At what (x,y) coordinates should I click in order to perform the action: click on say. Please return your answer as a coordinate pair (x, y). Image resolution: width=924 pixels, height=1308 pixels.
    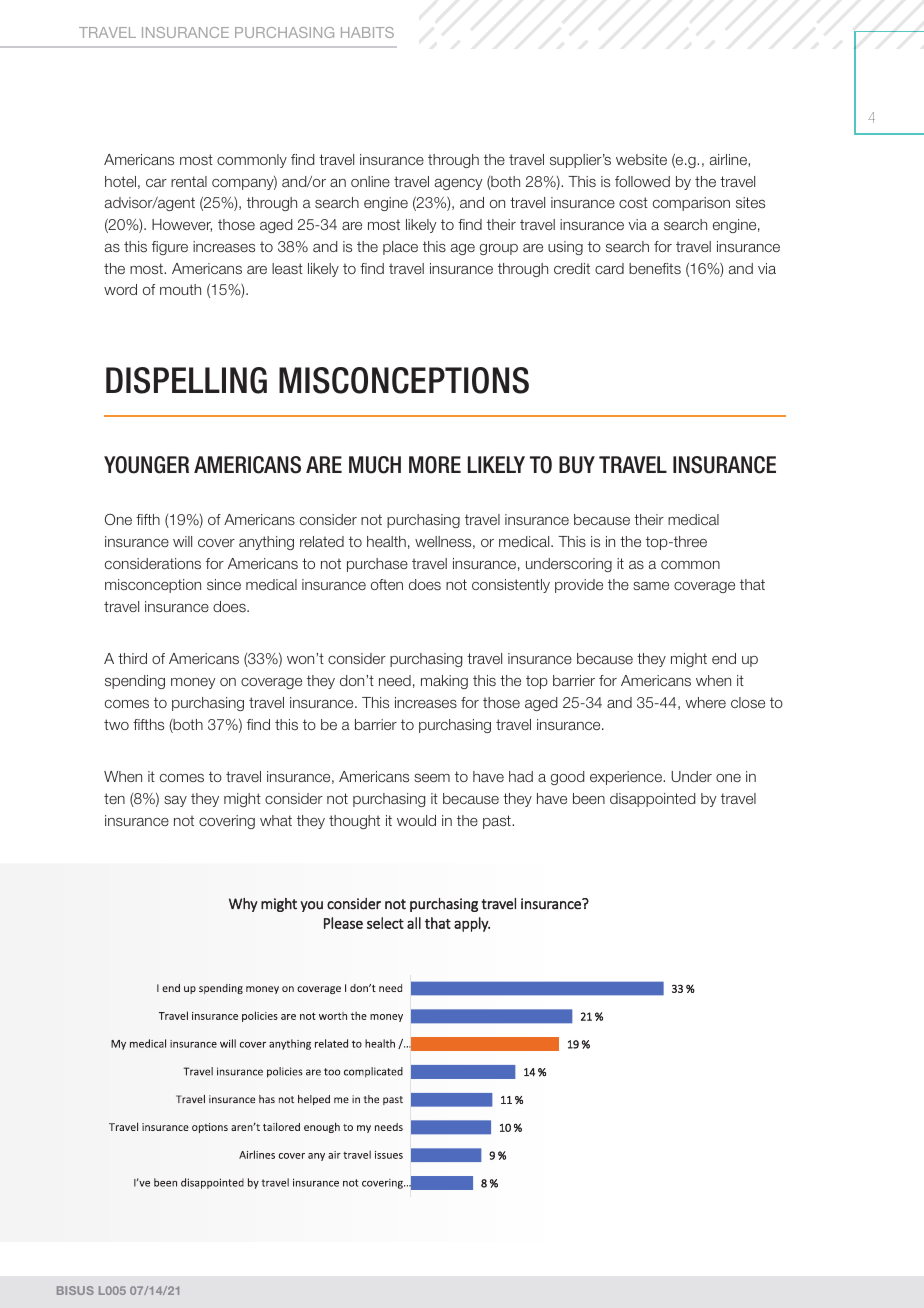
    Looking at the image, I should click on (175, 801).
